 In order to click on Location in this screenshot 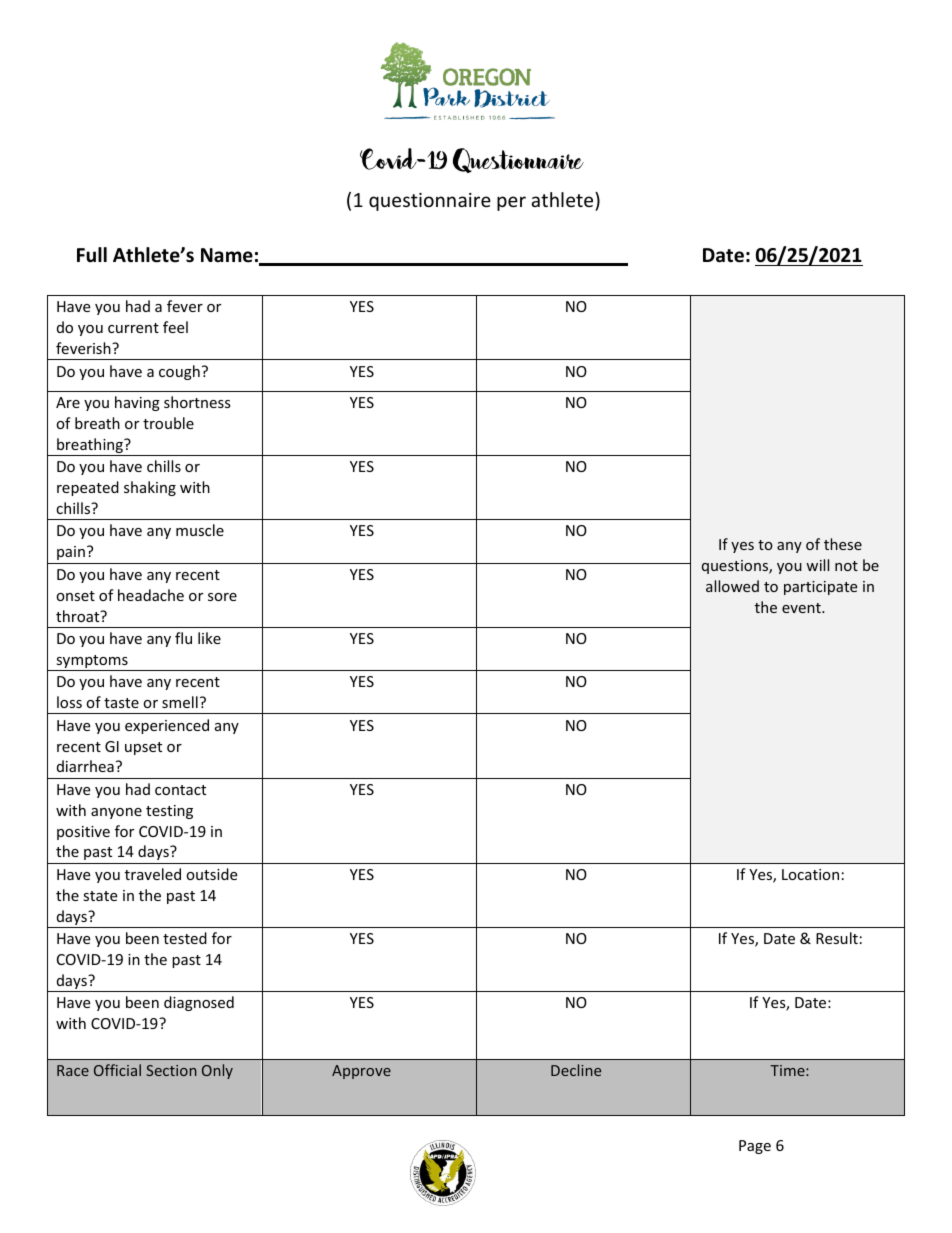, I will do `click(810, 874)`.
